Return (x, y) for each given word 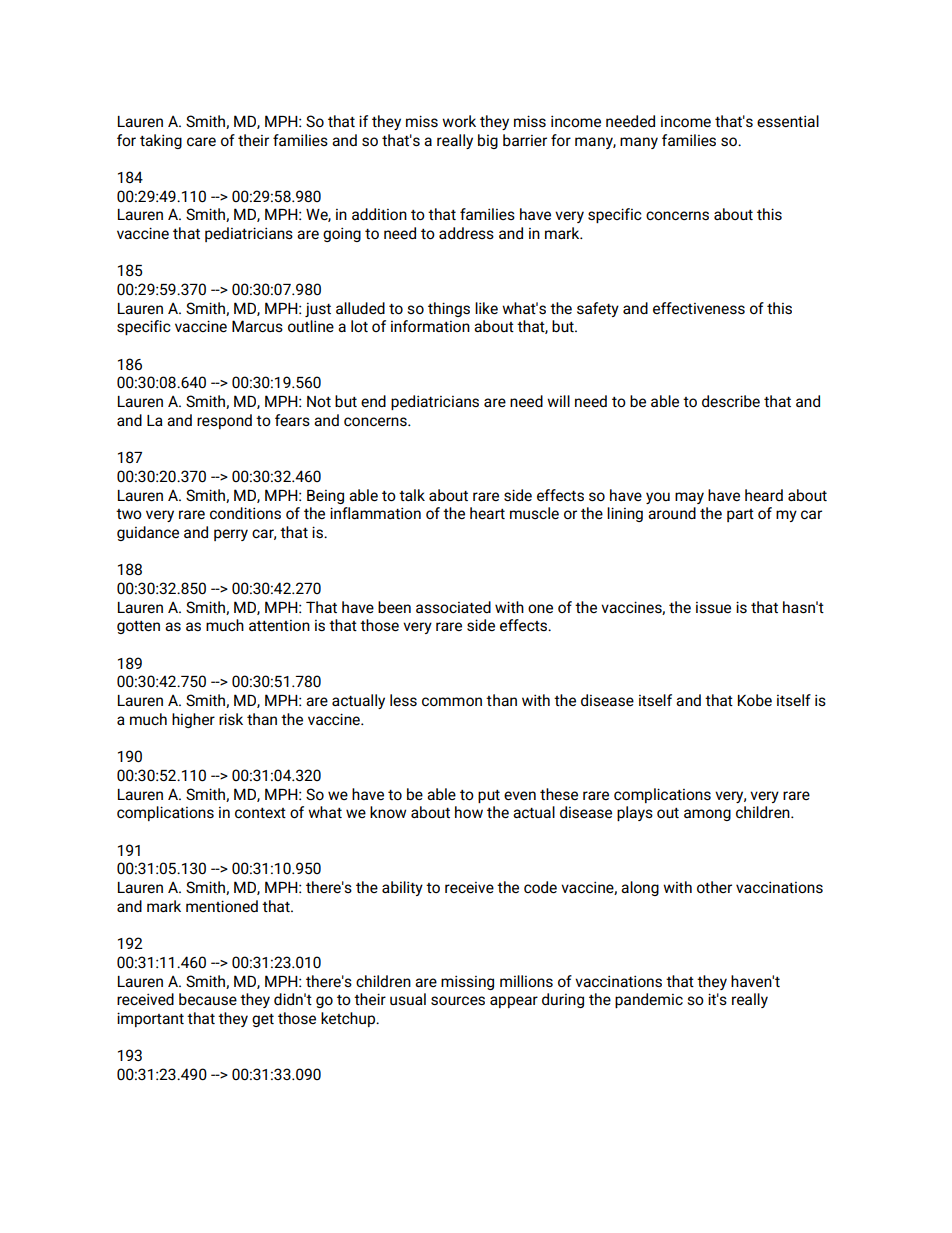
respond (224, 421)
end (373, 401)
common (452, 701)
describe (731, 401)
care (201, 141)
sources (458, 1000)
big (488, 141)
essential (788, 121)
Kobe (755, 700)
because (208, 999)
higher (193, 720)
